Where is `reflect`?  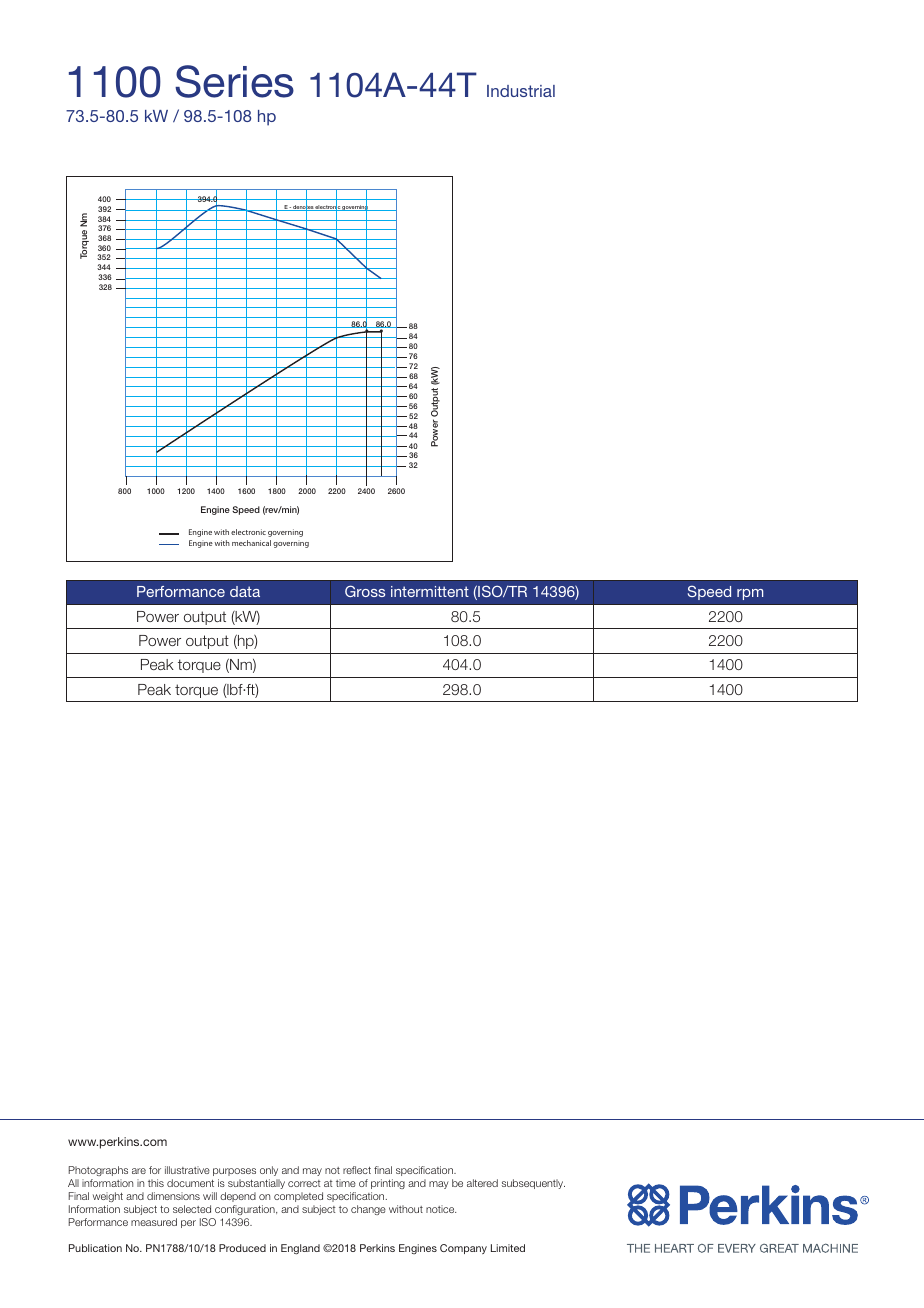
reflect is located at coordinates (357, 1170).
